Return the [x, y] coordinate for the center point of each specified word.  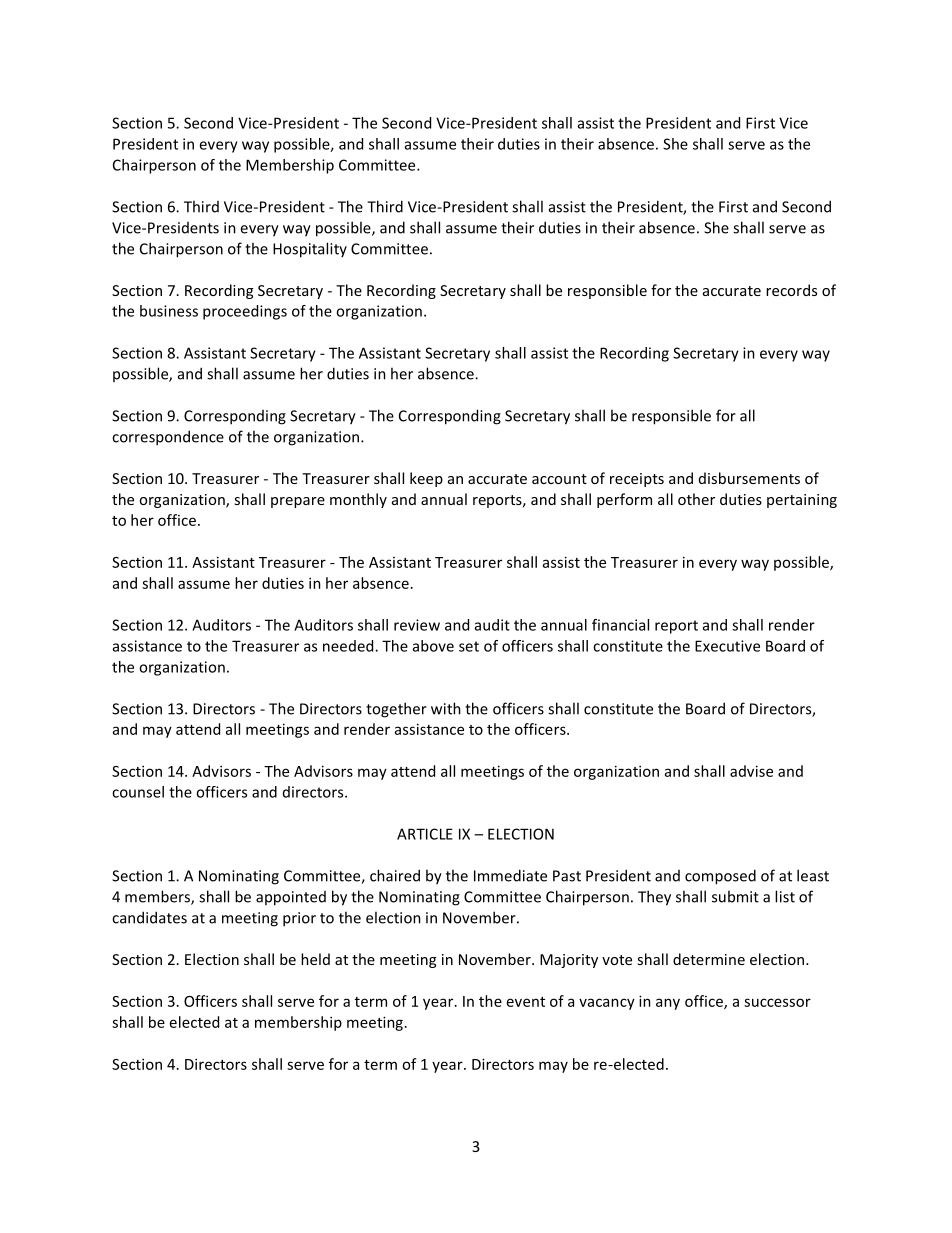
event [526, 1002]
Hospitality [310, 250]
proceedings [245, 312]
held [315, 959]
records [791, 290]
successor [777, 1002]
